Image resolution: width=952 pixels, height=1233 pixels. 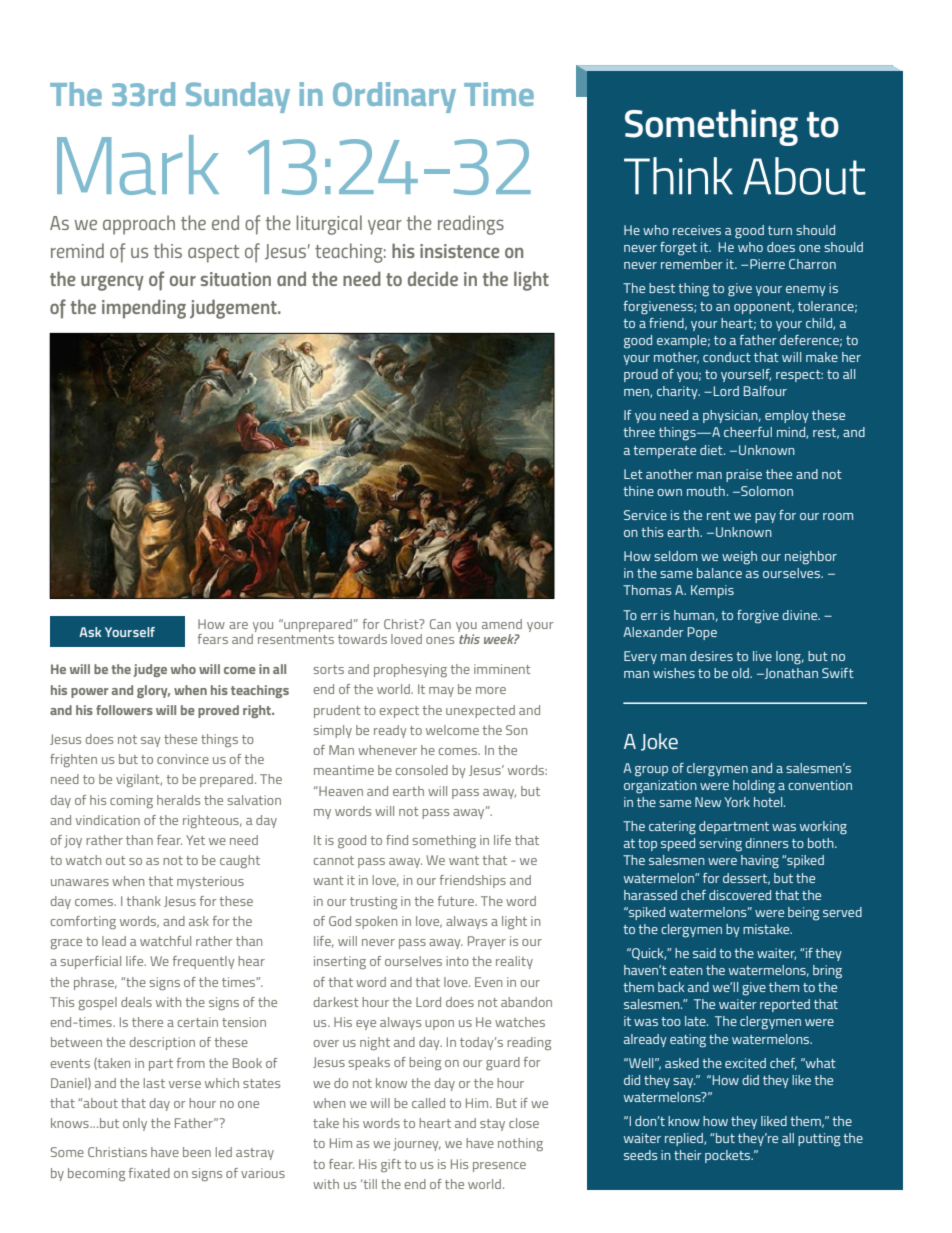 I want to click on Mark, so click(x=138, y=165).
